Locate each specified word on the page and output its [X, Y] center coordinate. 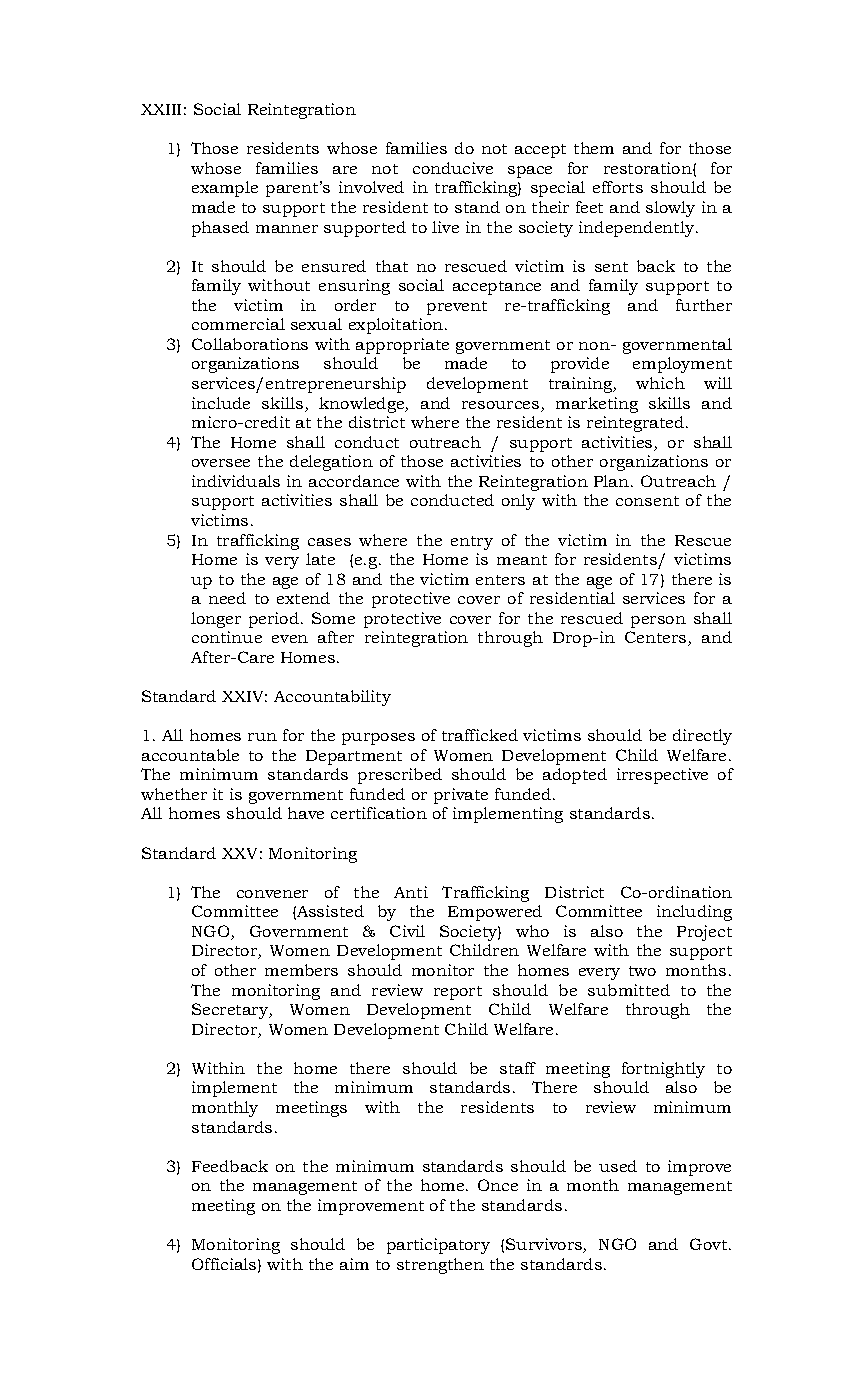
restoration [649, 168]
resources [502, 406]
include [221, 403]
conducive [453, 168]
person [658, 622]
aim [354, 1264]
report [458, 993]
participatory [438, 1246]
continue [227, 637]
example [225, 189]
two [642, 971]
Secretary [231, 1011]
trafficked [480, 735]
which [660, 383]
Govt [710, 1244]
